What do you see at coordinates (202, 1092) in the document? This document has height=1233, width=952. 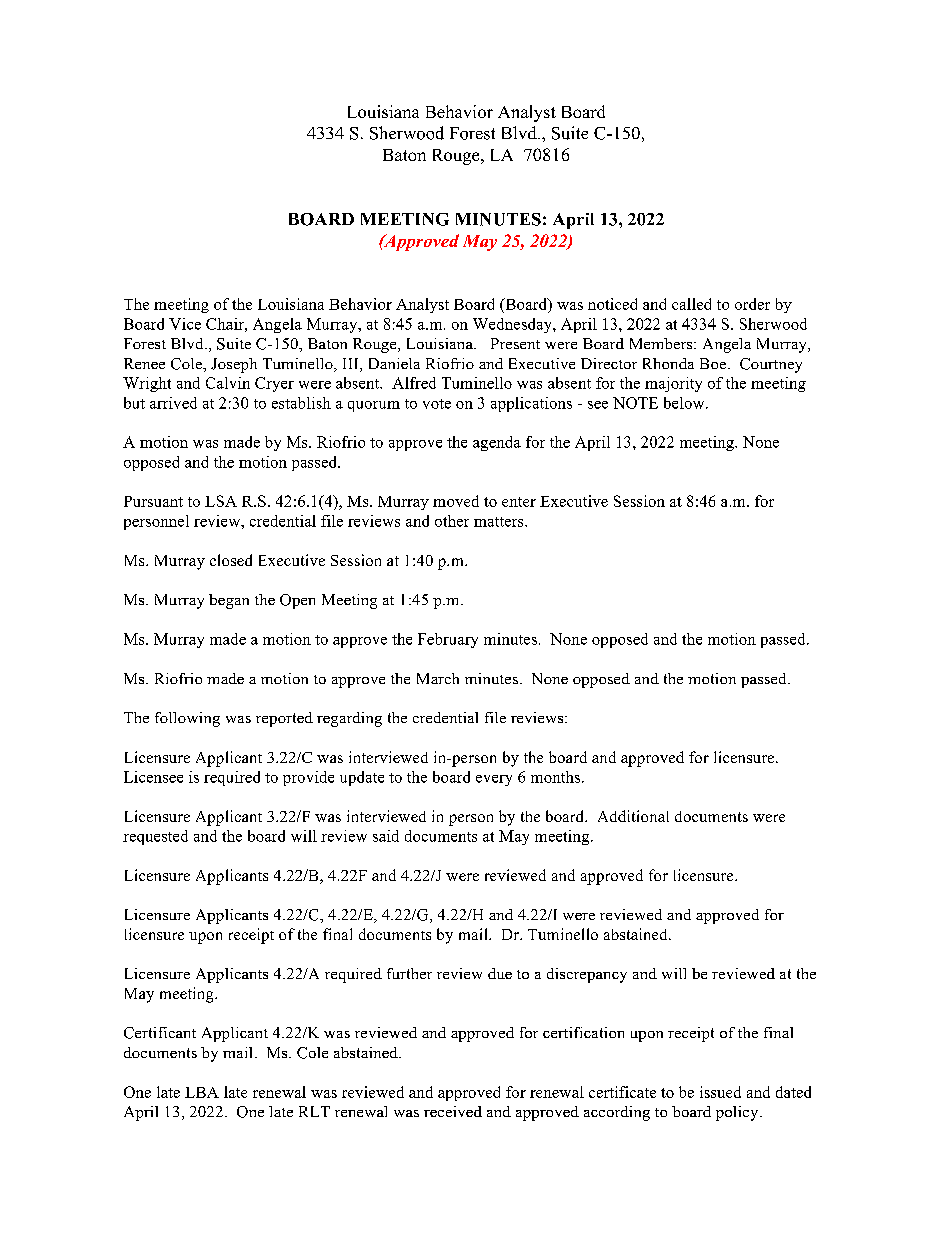 I see `LBA` at bounding box center [202, 1092].
